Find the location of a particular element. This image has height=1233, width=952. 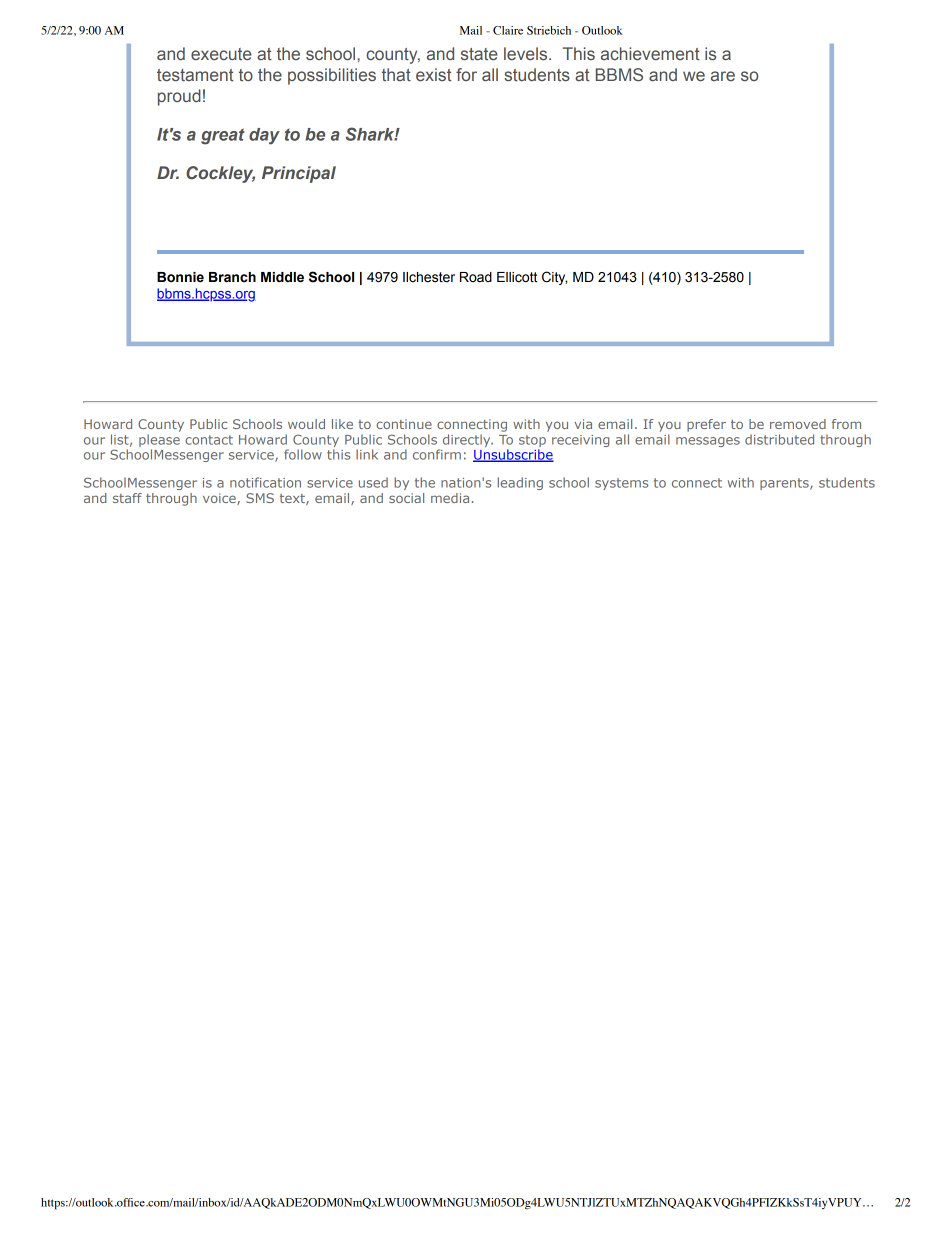

City is located at coordinates (554, 278).
